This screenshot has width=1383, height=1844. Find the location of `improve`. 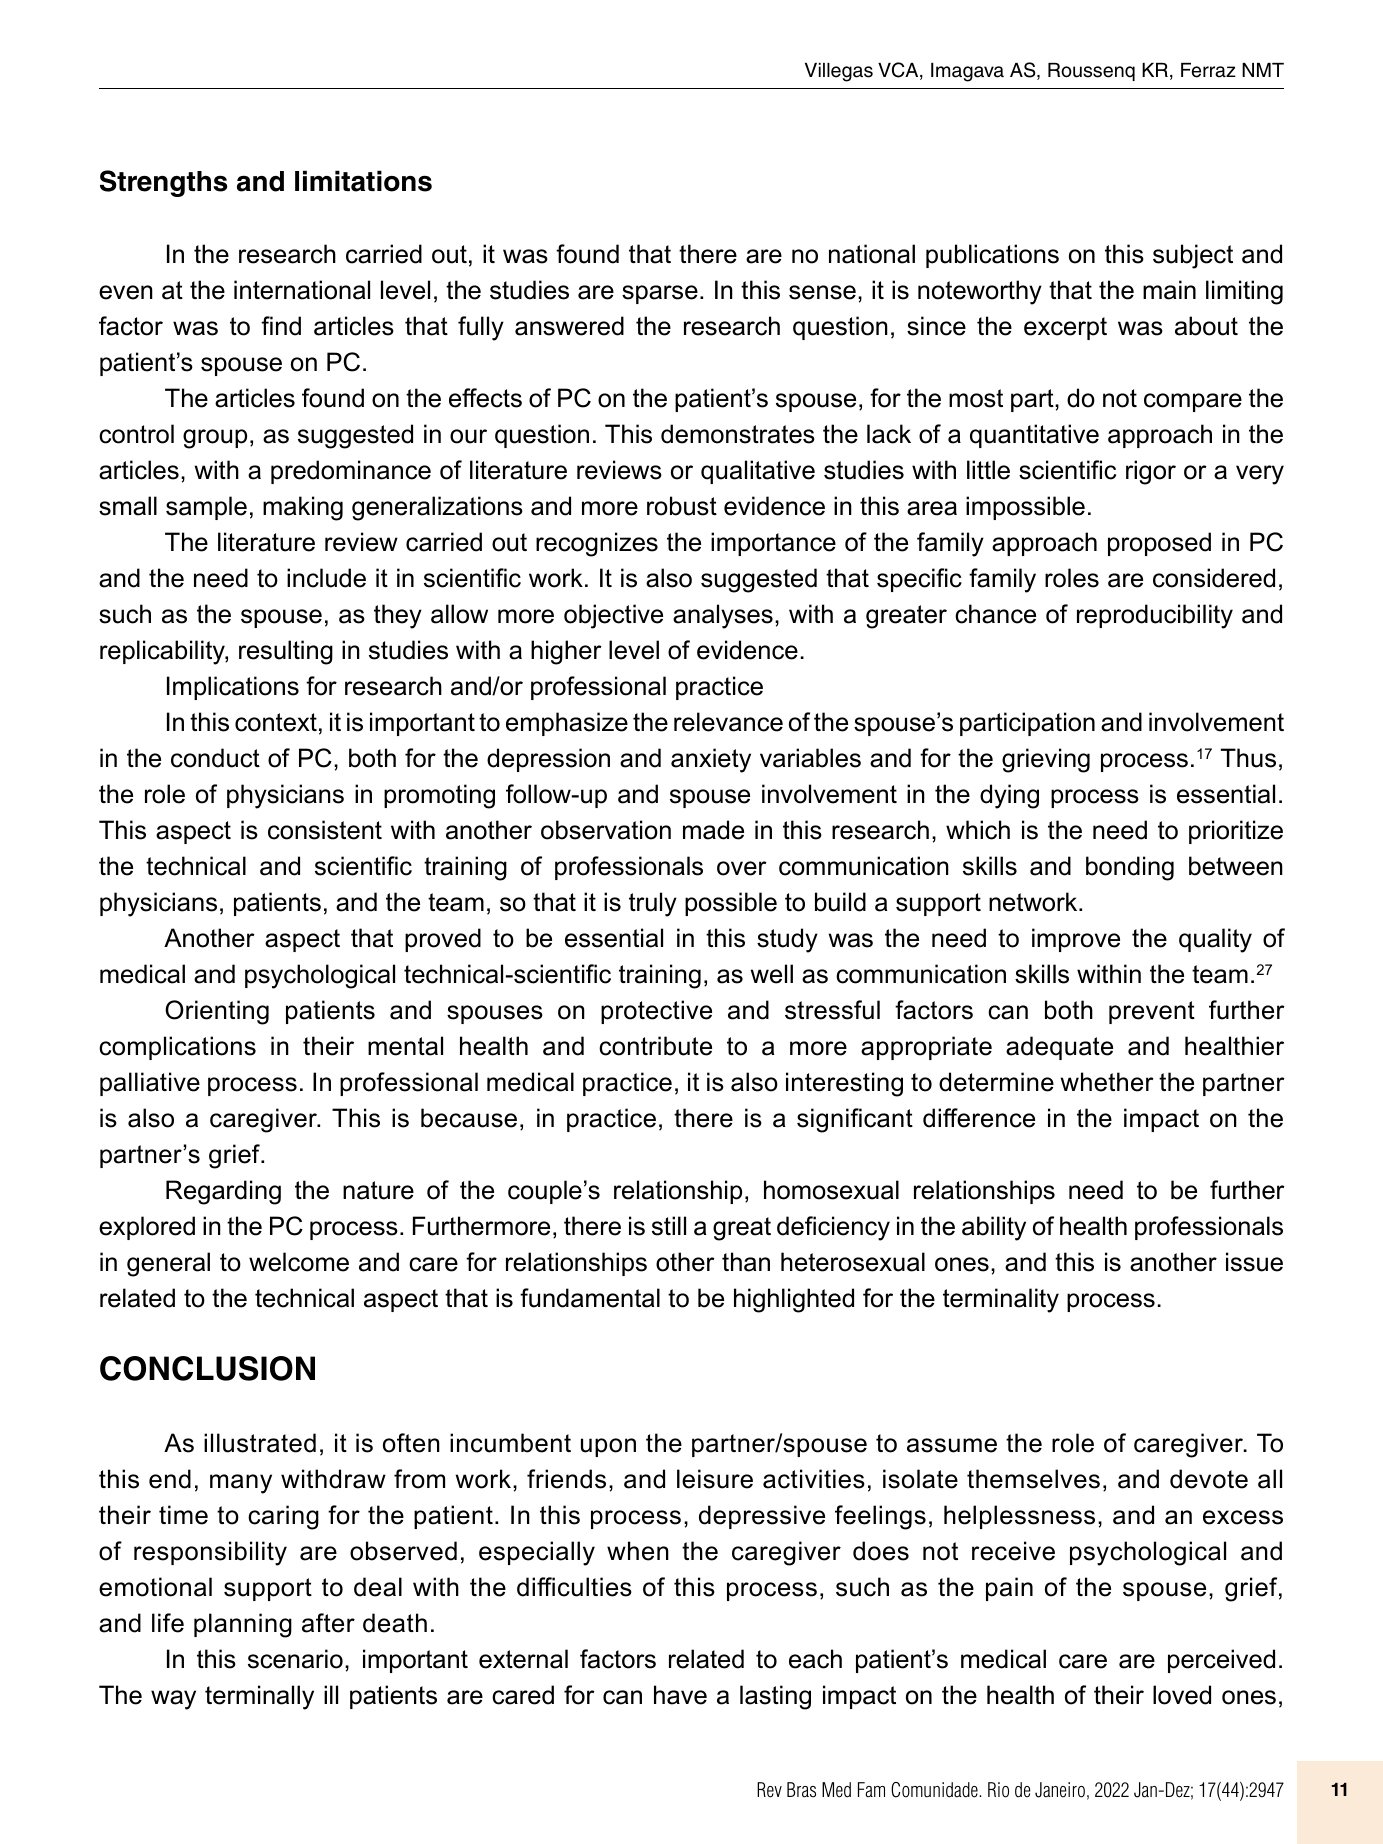

improve is located at coordinates (1076, 940).
